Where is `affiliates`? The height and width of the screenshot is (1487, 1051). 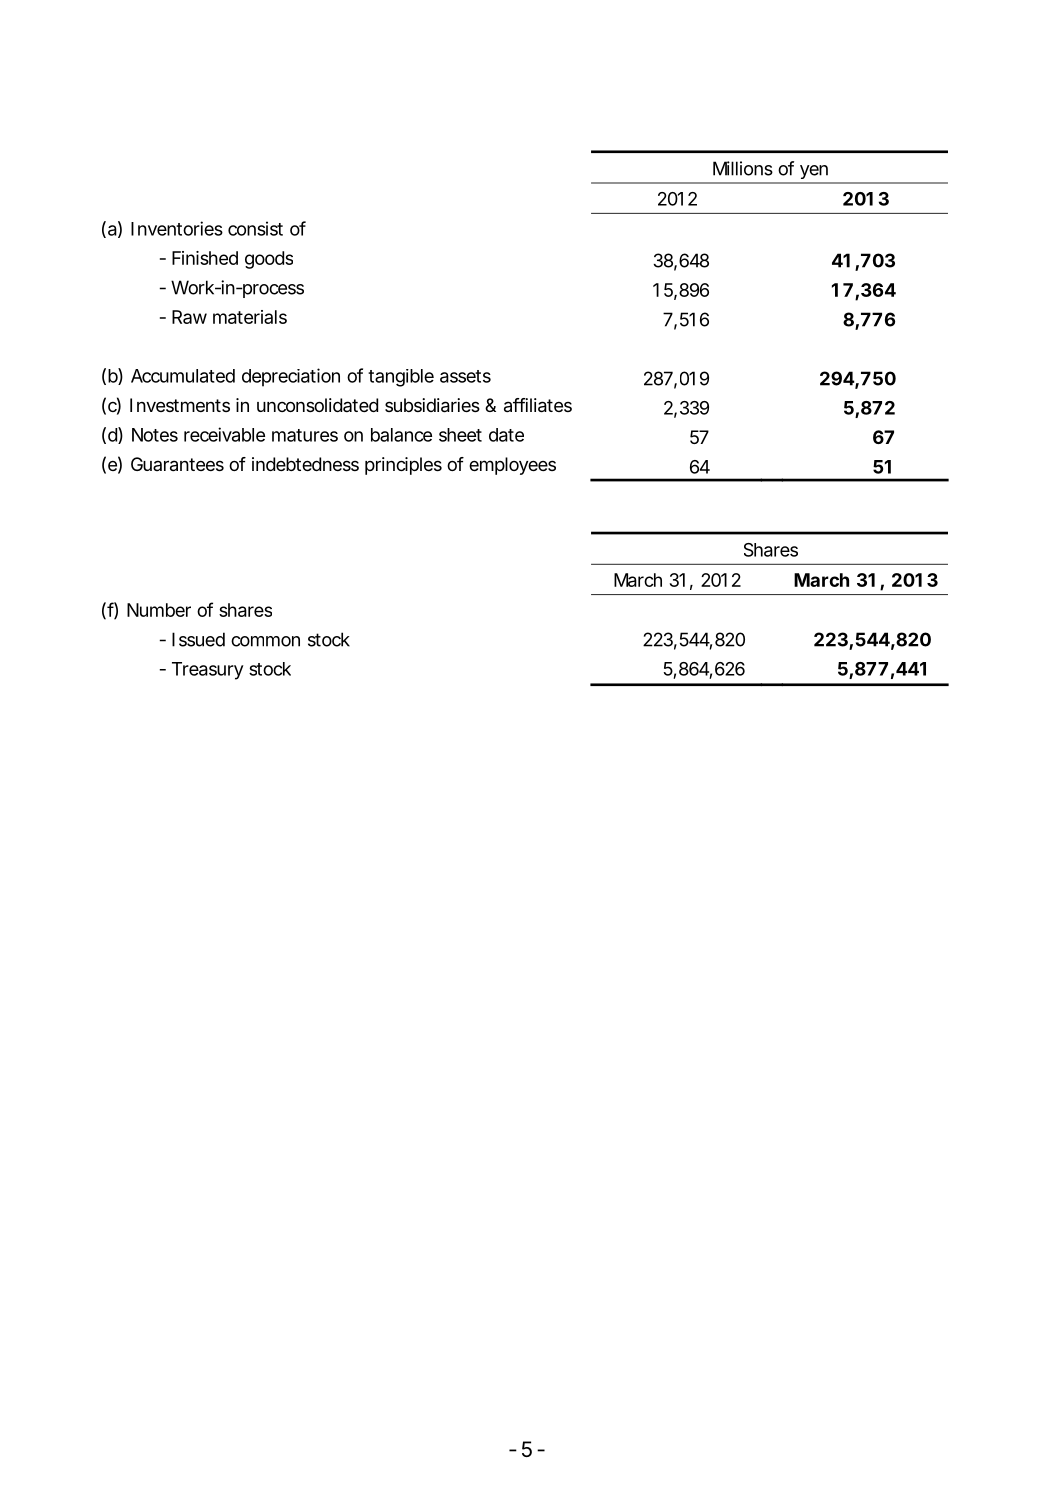
affiliates is located at coordinates (538, 405).
